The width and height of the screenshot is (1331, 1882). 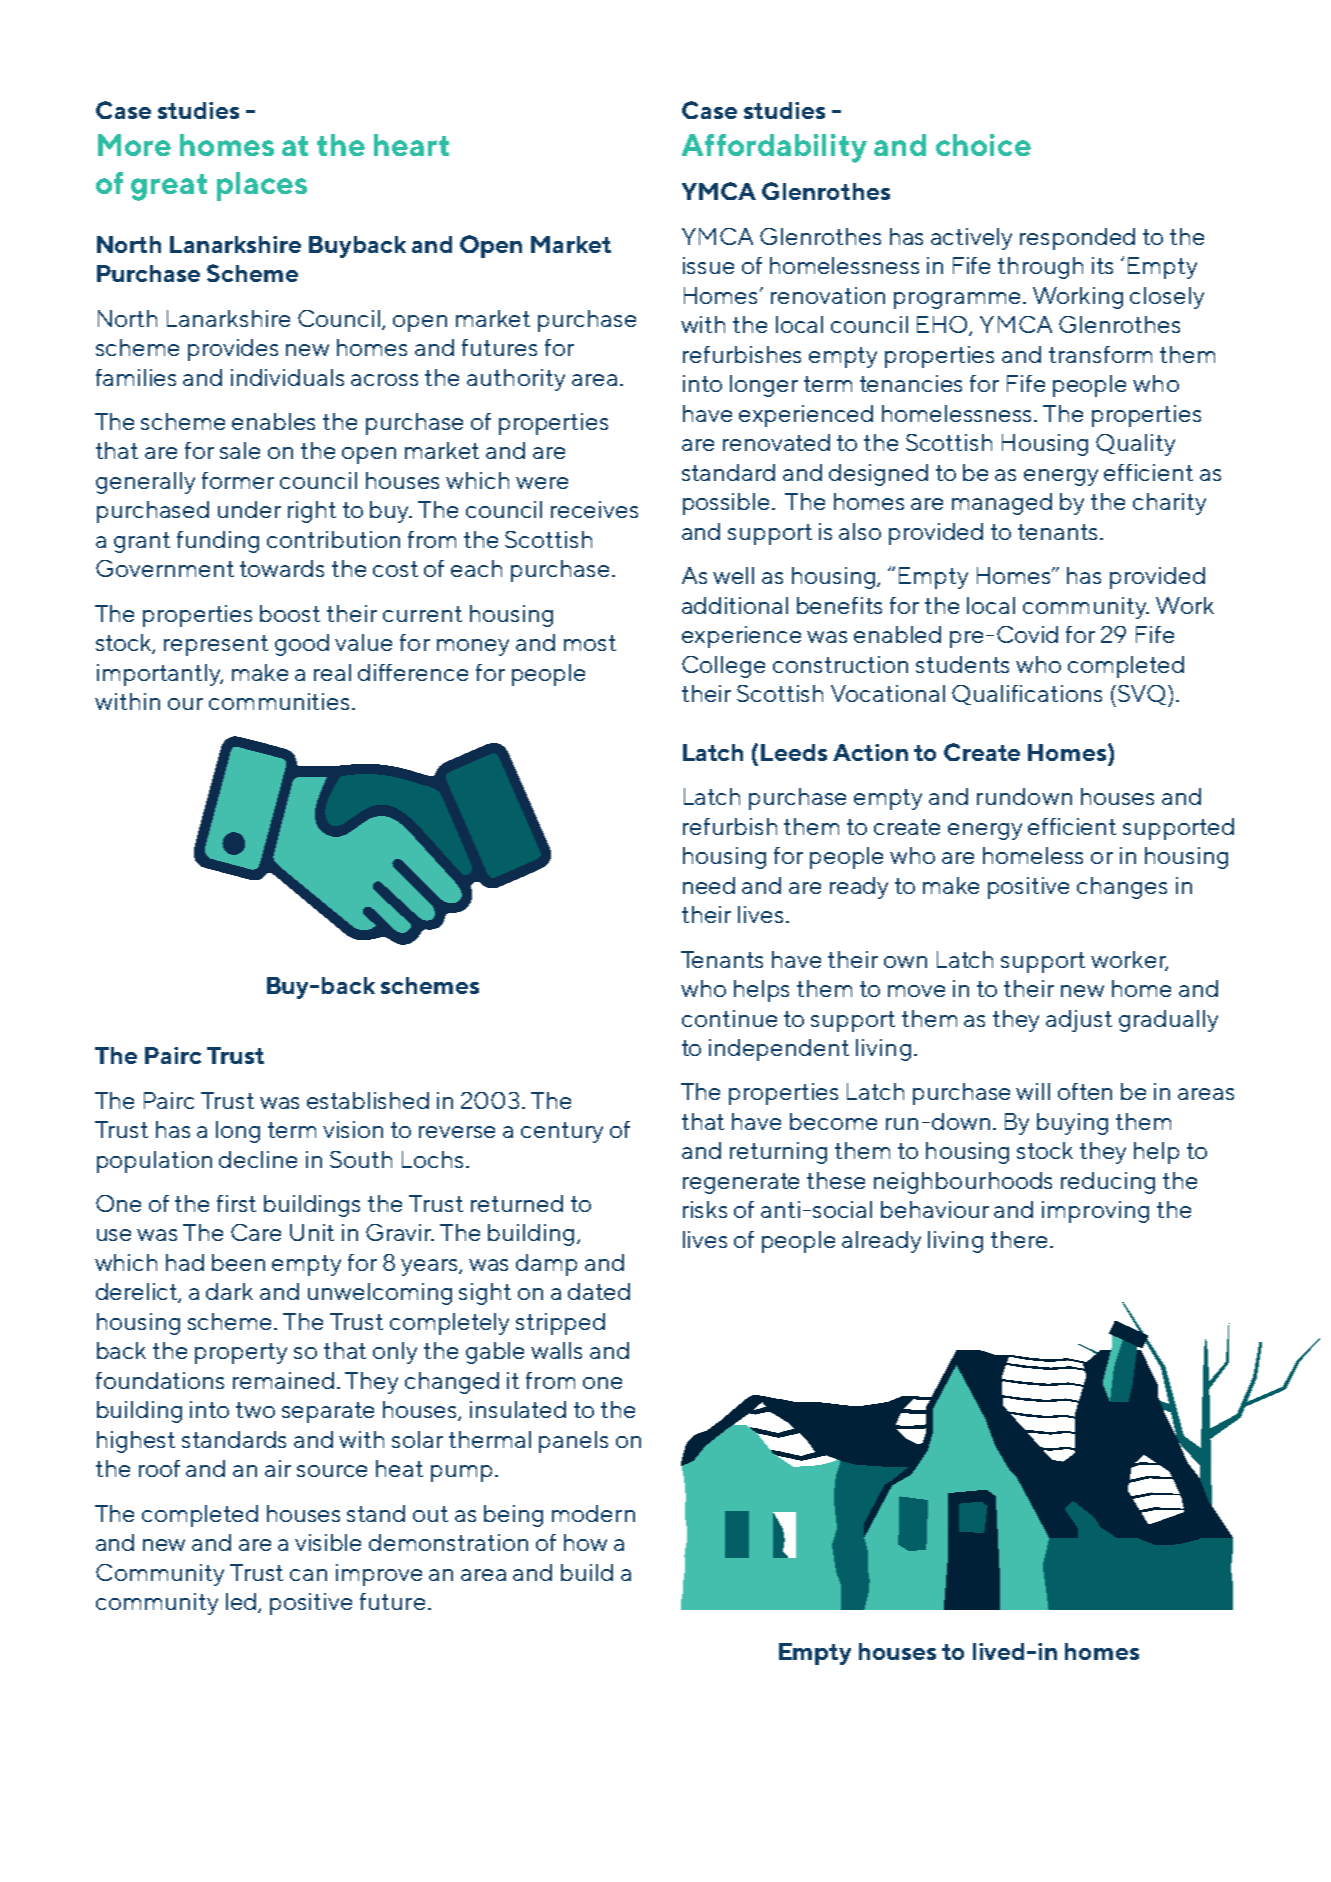 I want to click on responded, so click(x=1077, y=239).
